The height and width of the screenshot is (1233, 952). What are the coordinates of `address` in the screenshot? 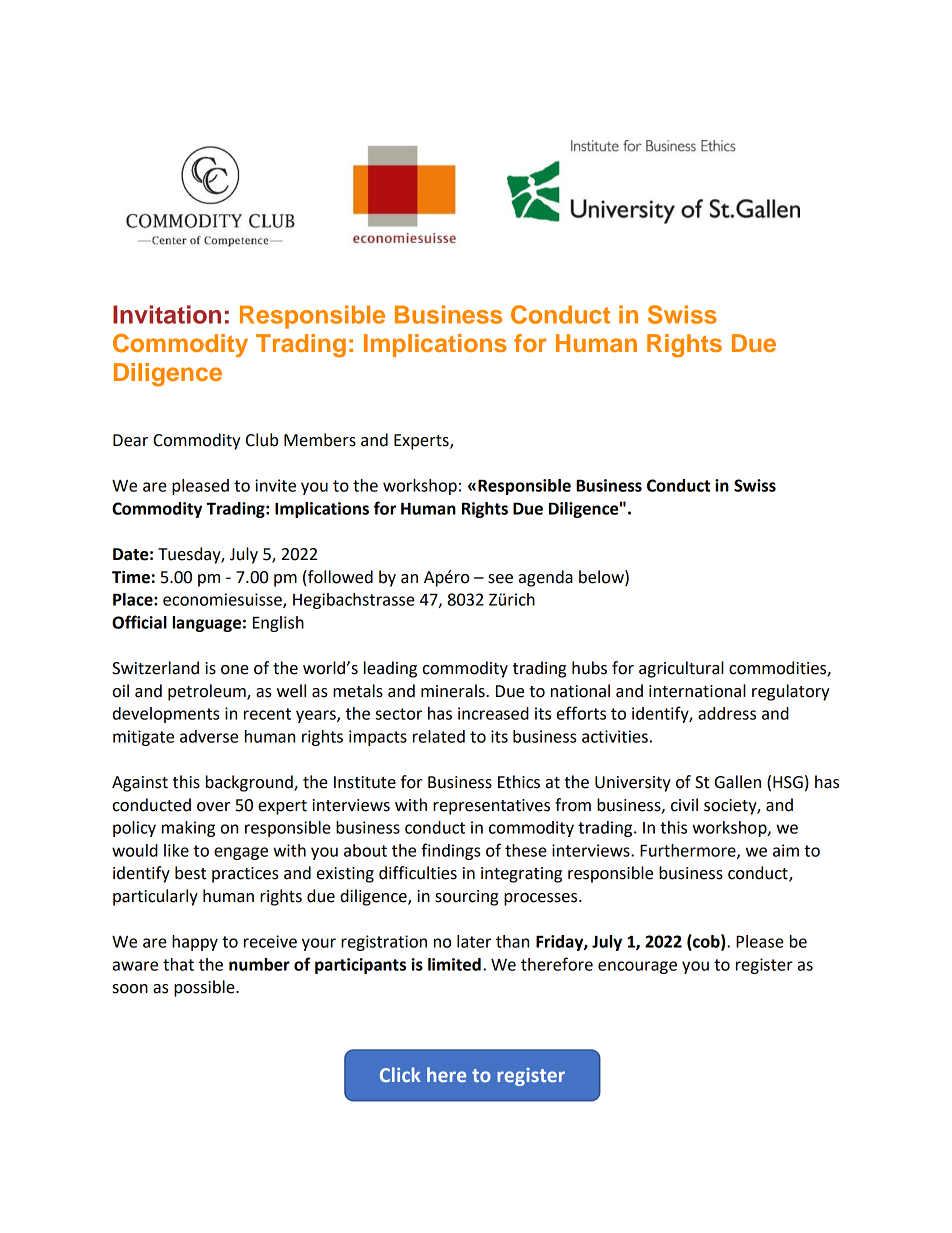 It's located at (727, 713).
